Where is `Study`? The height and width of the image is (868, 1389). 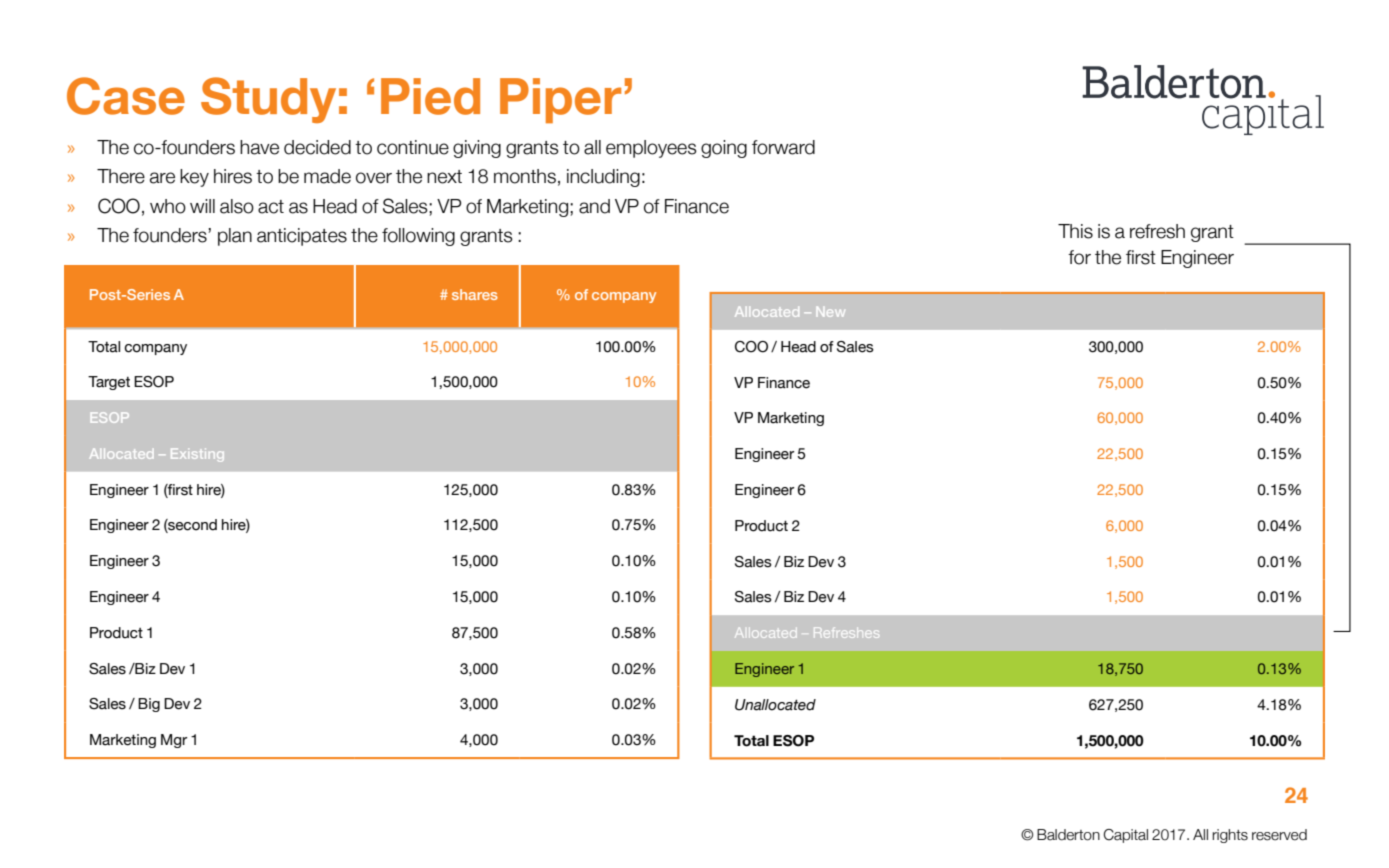 Study is located at coordinates (268, 100).
